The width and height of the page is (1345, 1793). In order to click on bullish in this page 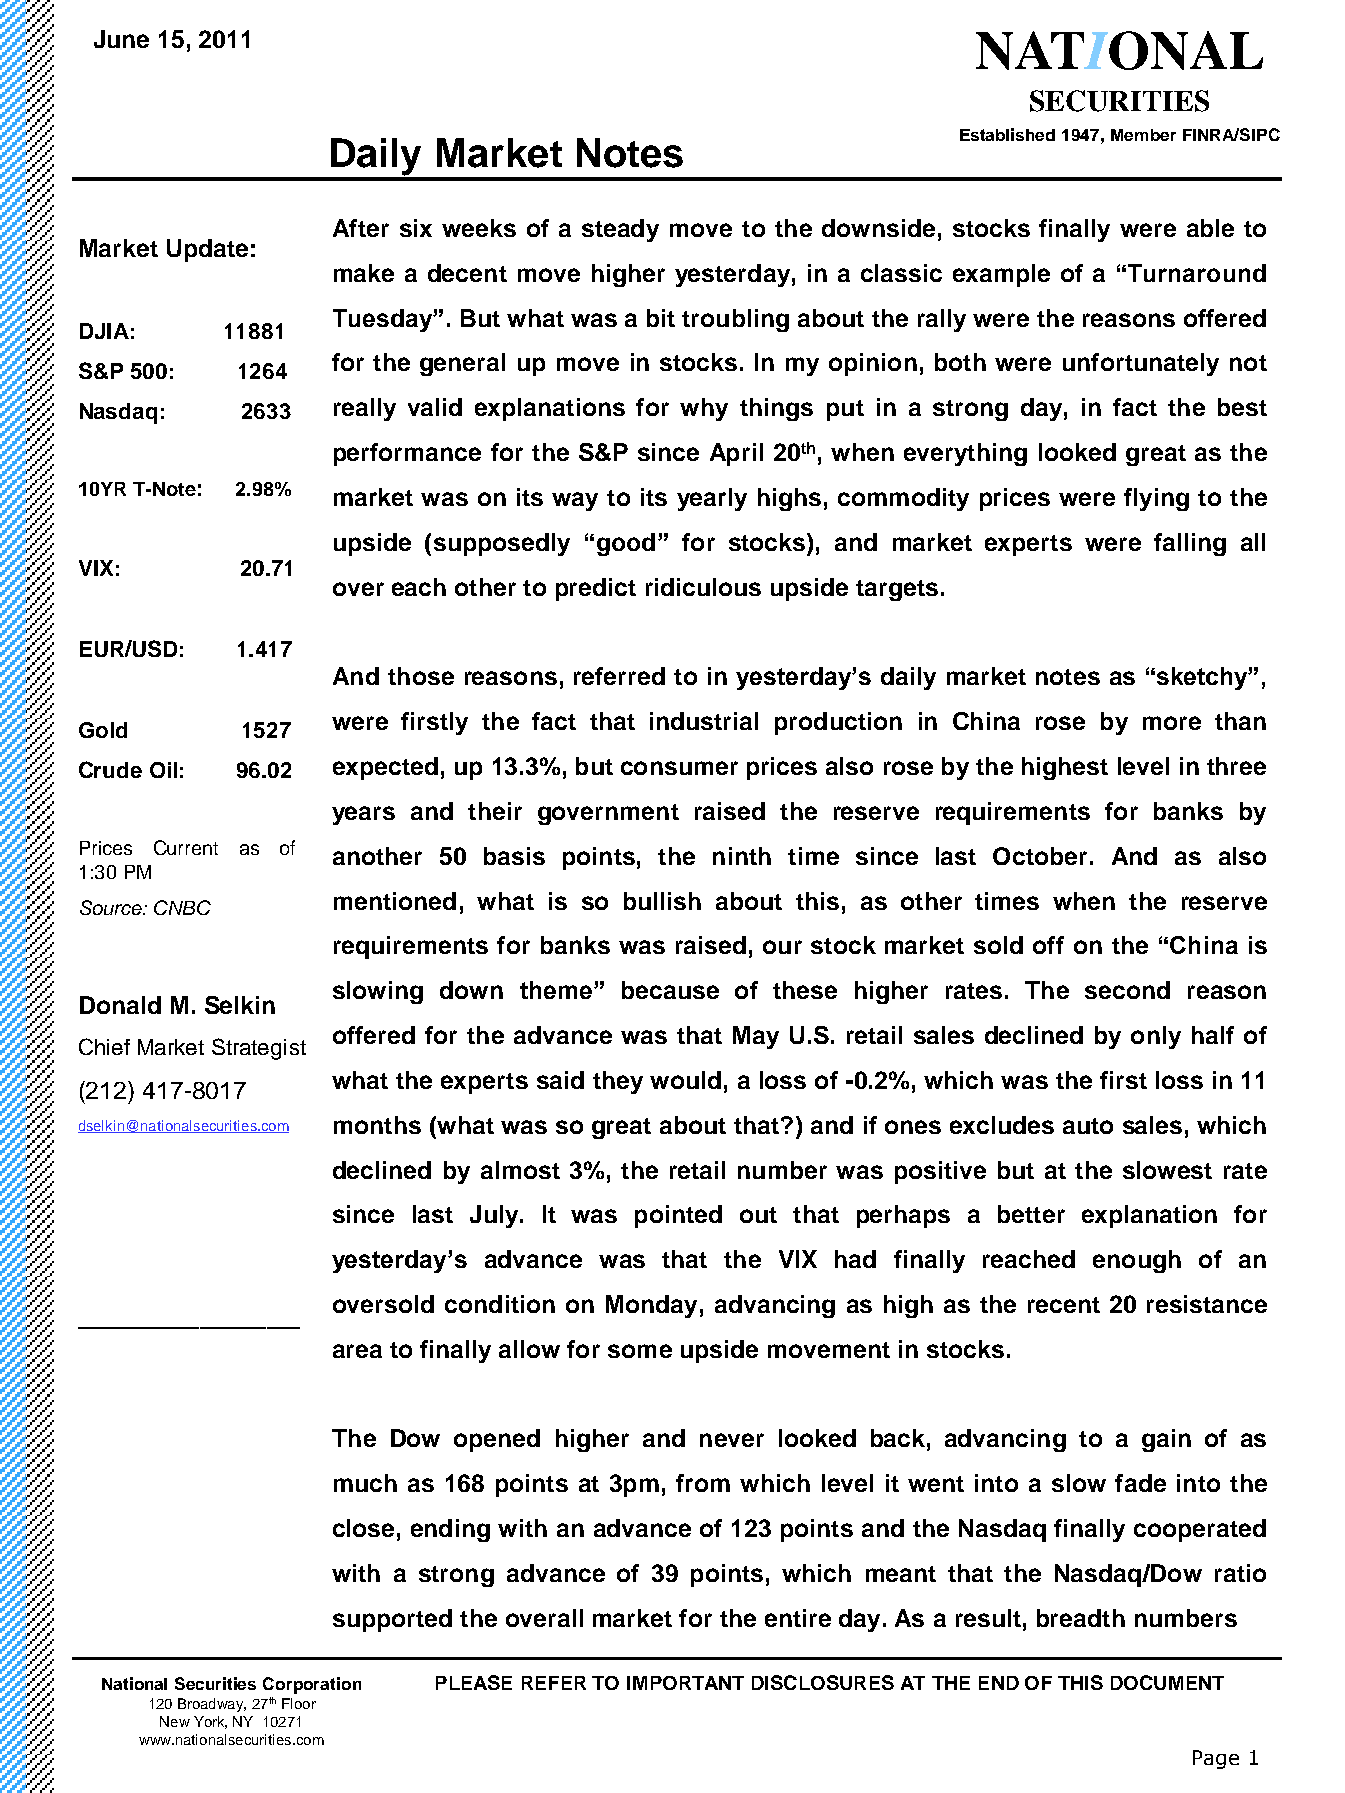, I will do `click(662, 901)`.
